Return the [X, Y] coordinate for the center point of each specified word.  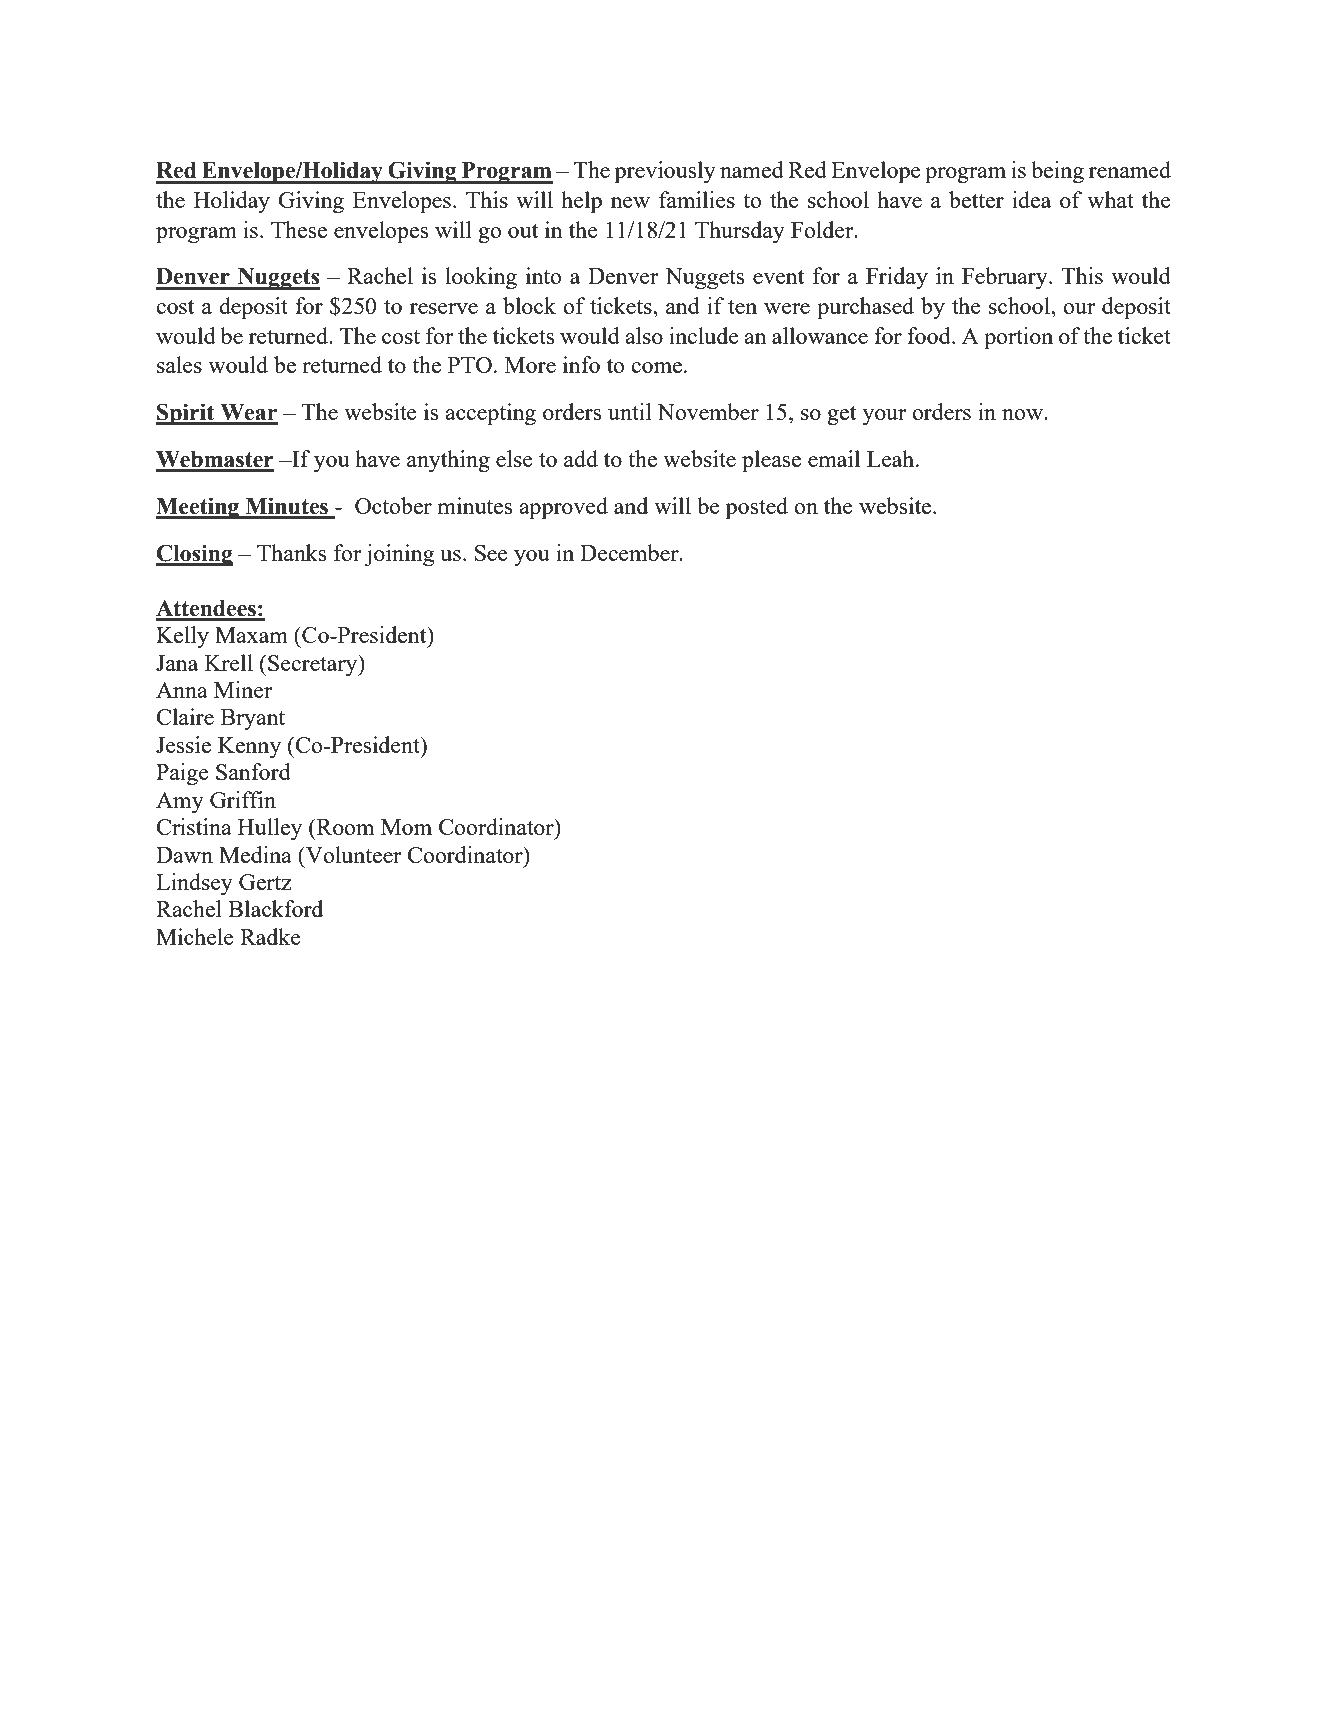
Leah [892, 458]
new [630, 202]
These [299, 229]
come [656, 367]
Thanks [291, 552]
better [976, 199]
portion [1018, 338]
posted [757, 508]
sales [179, 364]
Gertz [265, 882]
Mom [406, 827]
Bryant [253, 719]
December [630, 552]
